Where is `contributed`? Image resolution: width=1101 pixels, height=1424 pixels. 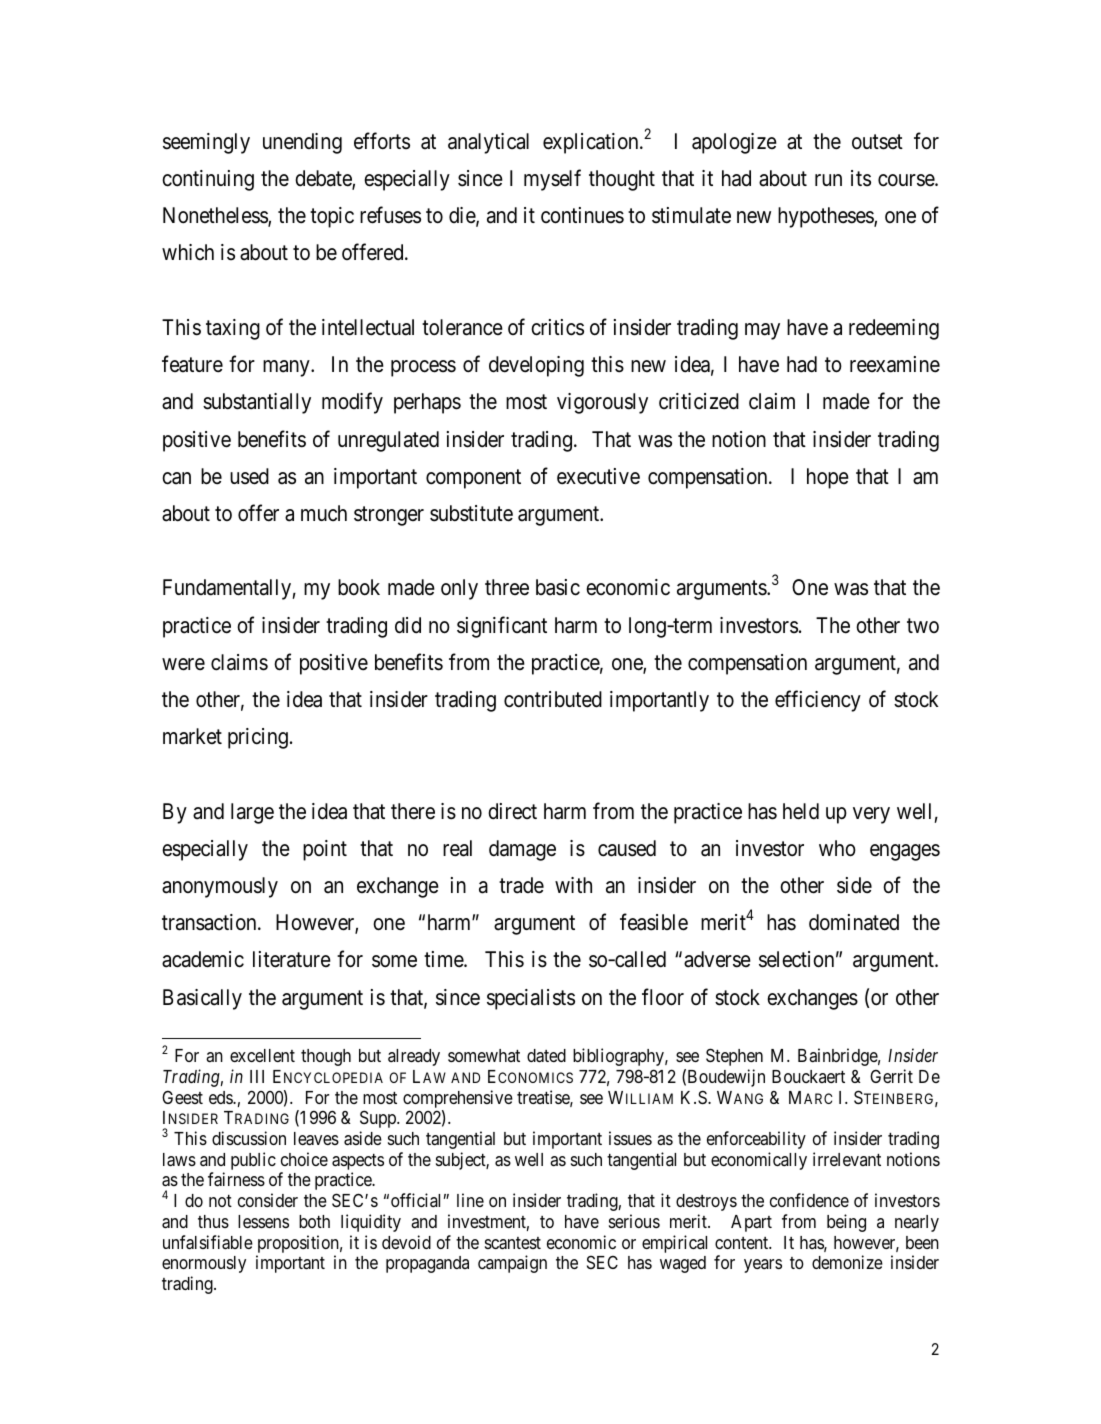 contributed is located at coordinates (553, 699).
